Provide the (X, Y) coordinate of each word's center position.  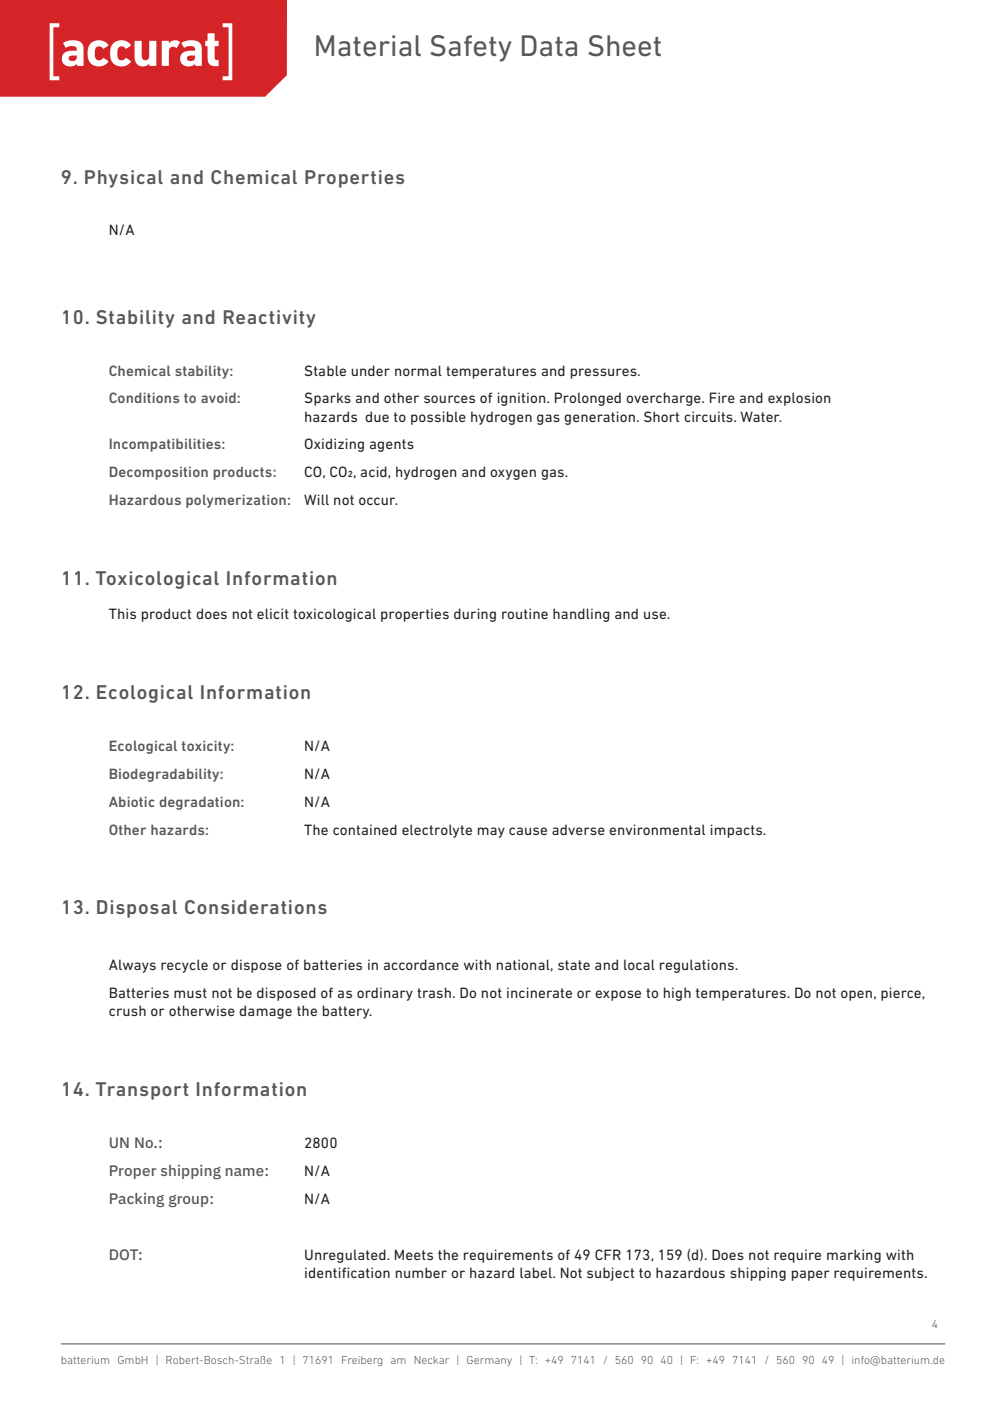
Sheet (624, 46)
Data (549, 46)
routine (525, 613)
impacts (737, 831)
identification (347, 1272)
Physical (124, 179)
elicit (273, 613)
